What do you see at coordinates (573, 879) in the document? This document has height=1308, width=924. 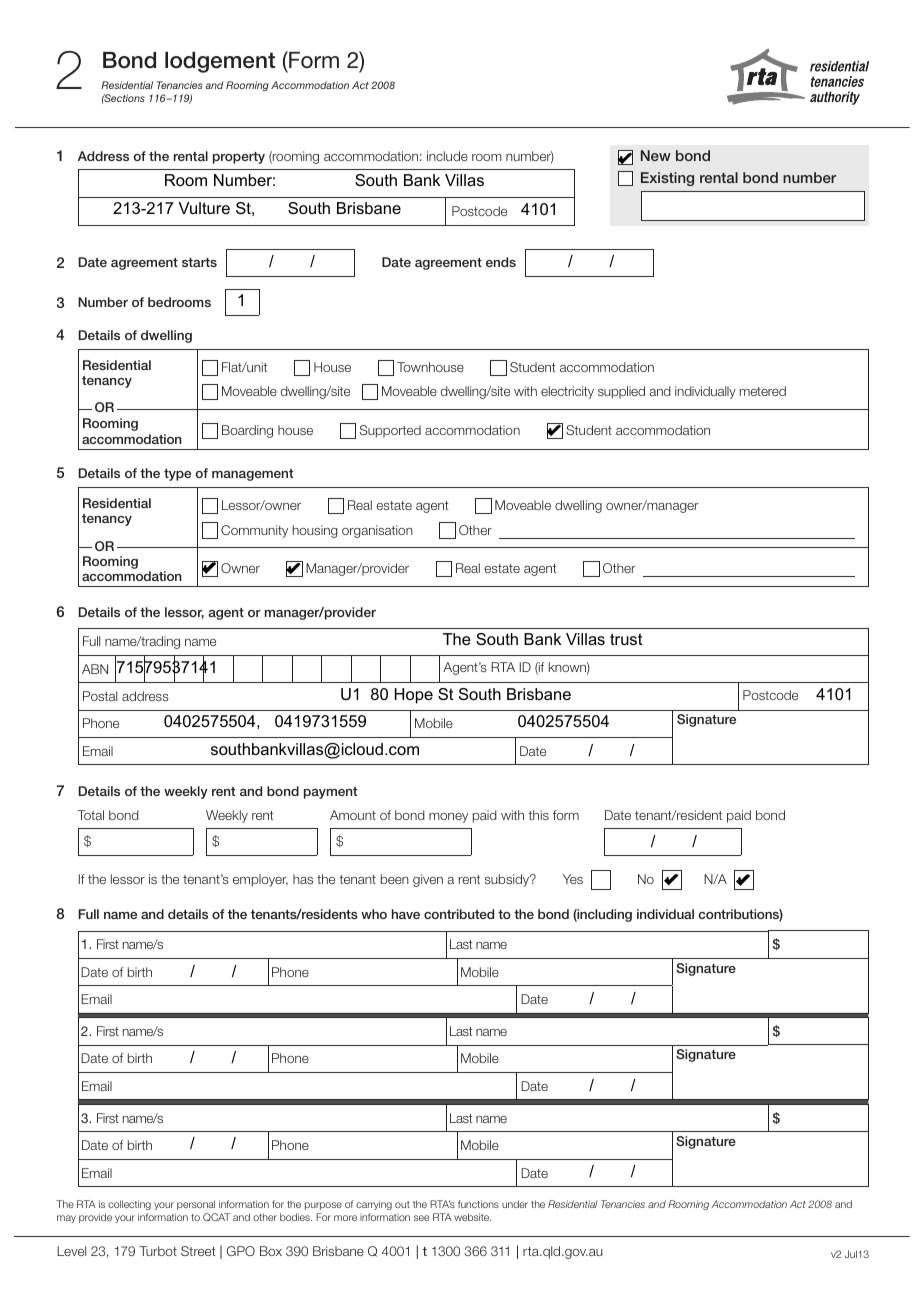 I see `Yes` at bounding box center [573, 879].
